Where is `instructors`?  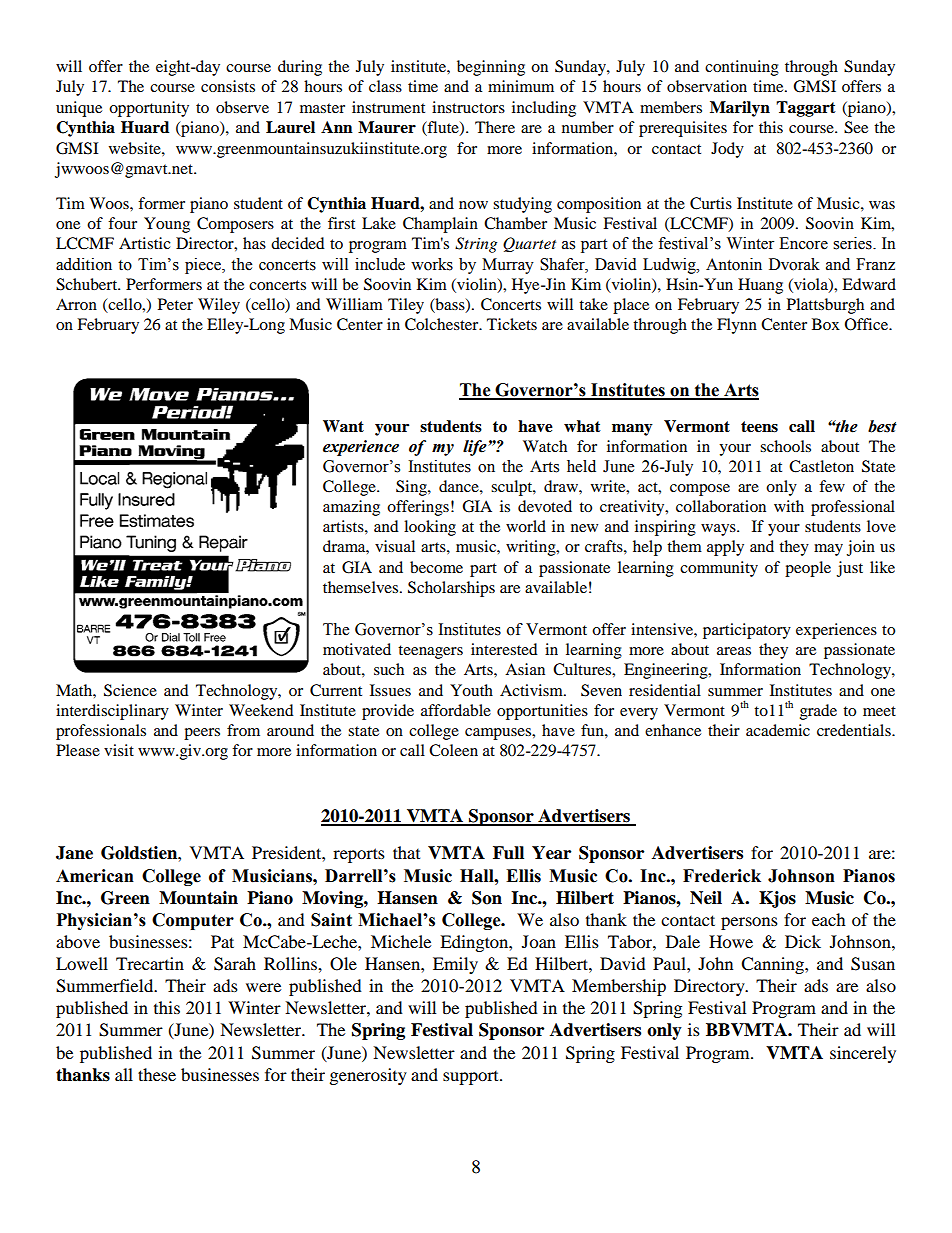
instructors is located at coordinates (468, 107).
